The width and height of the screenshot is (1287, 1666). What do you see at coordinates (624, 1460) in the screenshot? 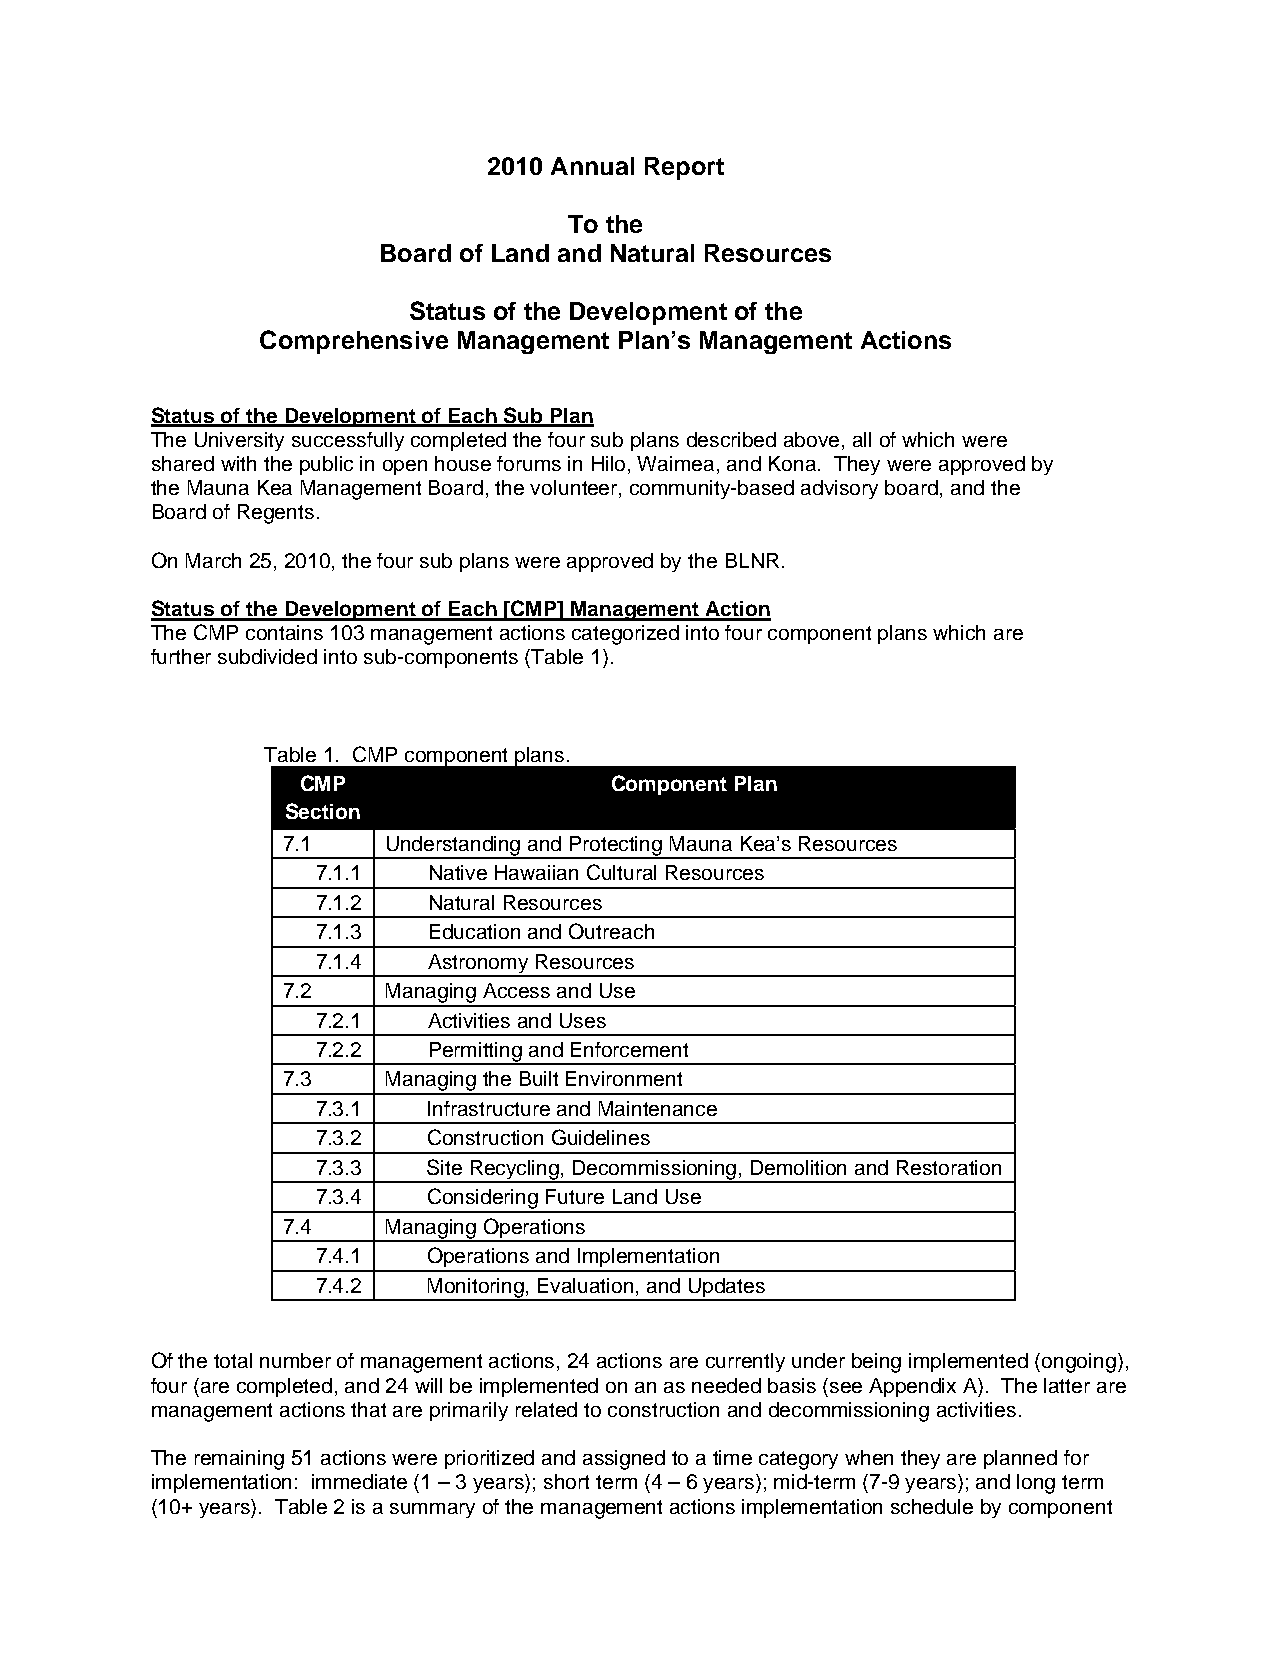
I see `assigned` at bounding box center [624, 1460].
